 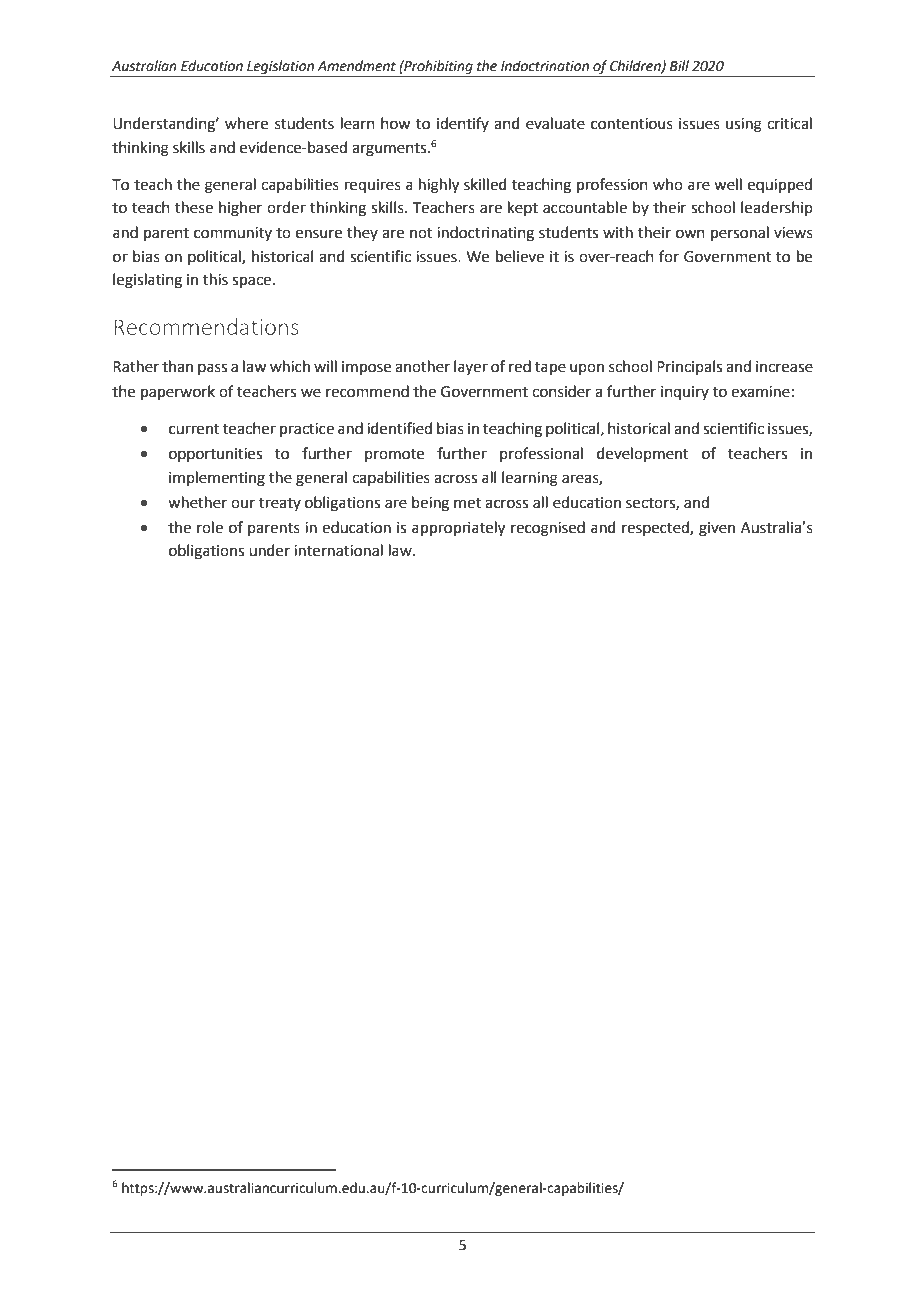 What do you see at coordinates (520, 256) in the image?
I see `believe` at bounding box center [520, 256].
